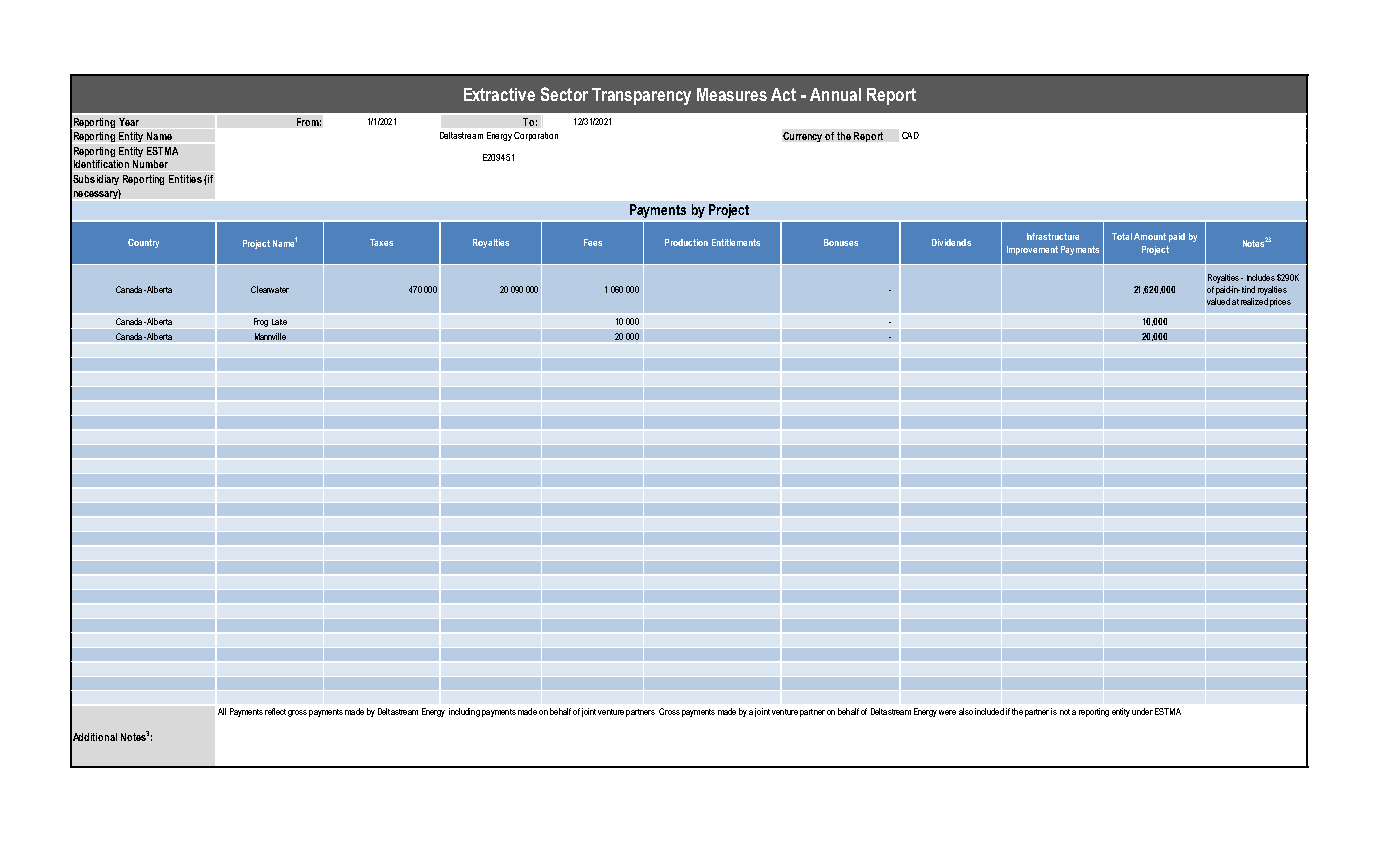  What do you see at coordinates (261, 322) in the screenshot?
I see `Frog` at bounding box center [261, 322].
